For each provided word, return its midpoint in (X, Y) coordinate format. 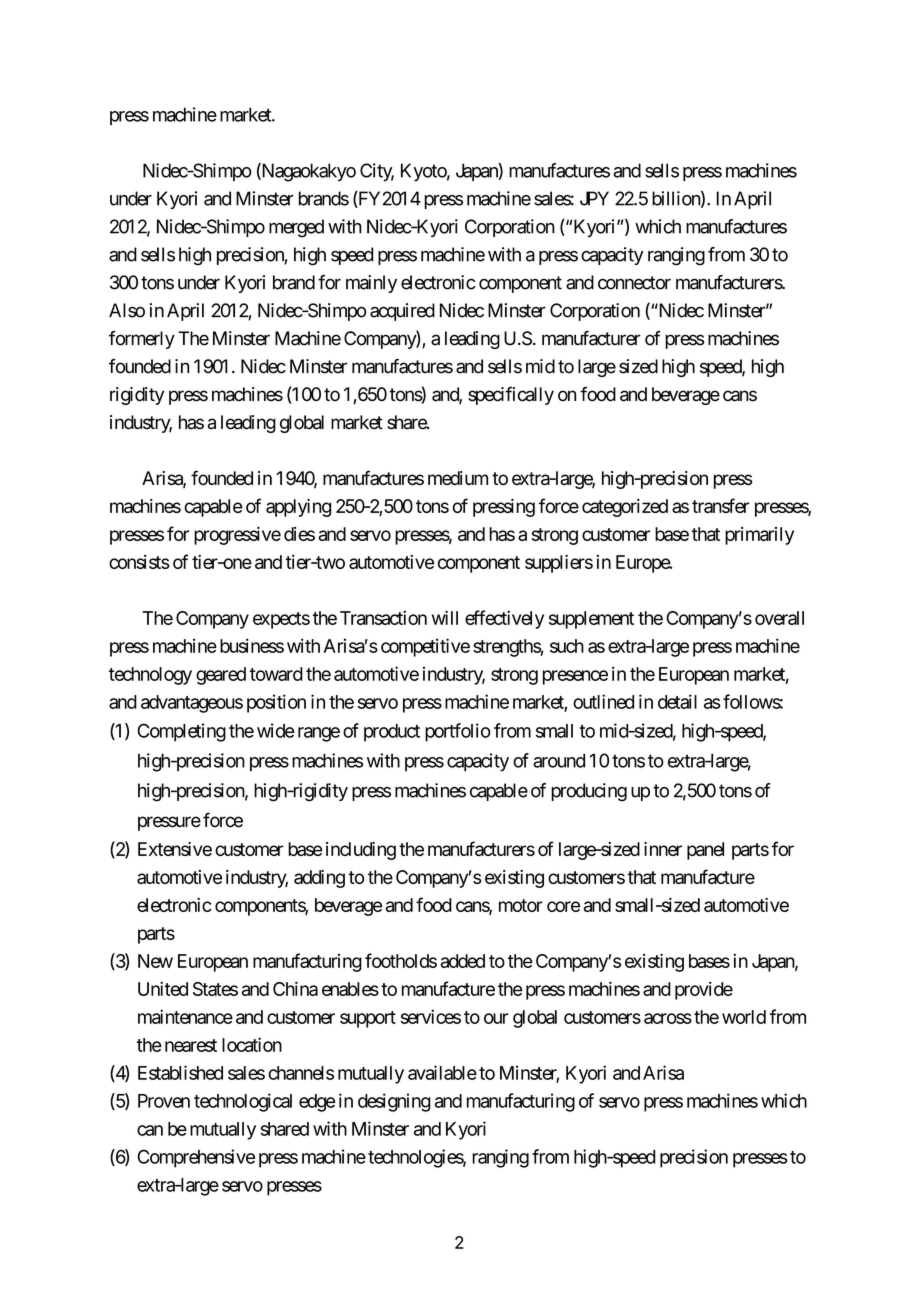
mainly (371, 284)
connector (634, 283)
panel (705, 851)
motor (521, 905)
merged (296, 228)
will (445, 617)
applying (298, 508)
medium (458, 478)
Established (180, 1072)
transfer (721, 505)
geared (221, 676)
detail (677, 701)
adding (319, 879)
